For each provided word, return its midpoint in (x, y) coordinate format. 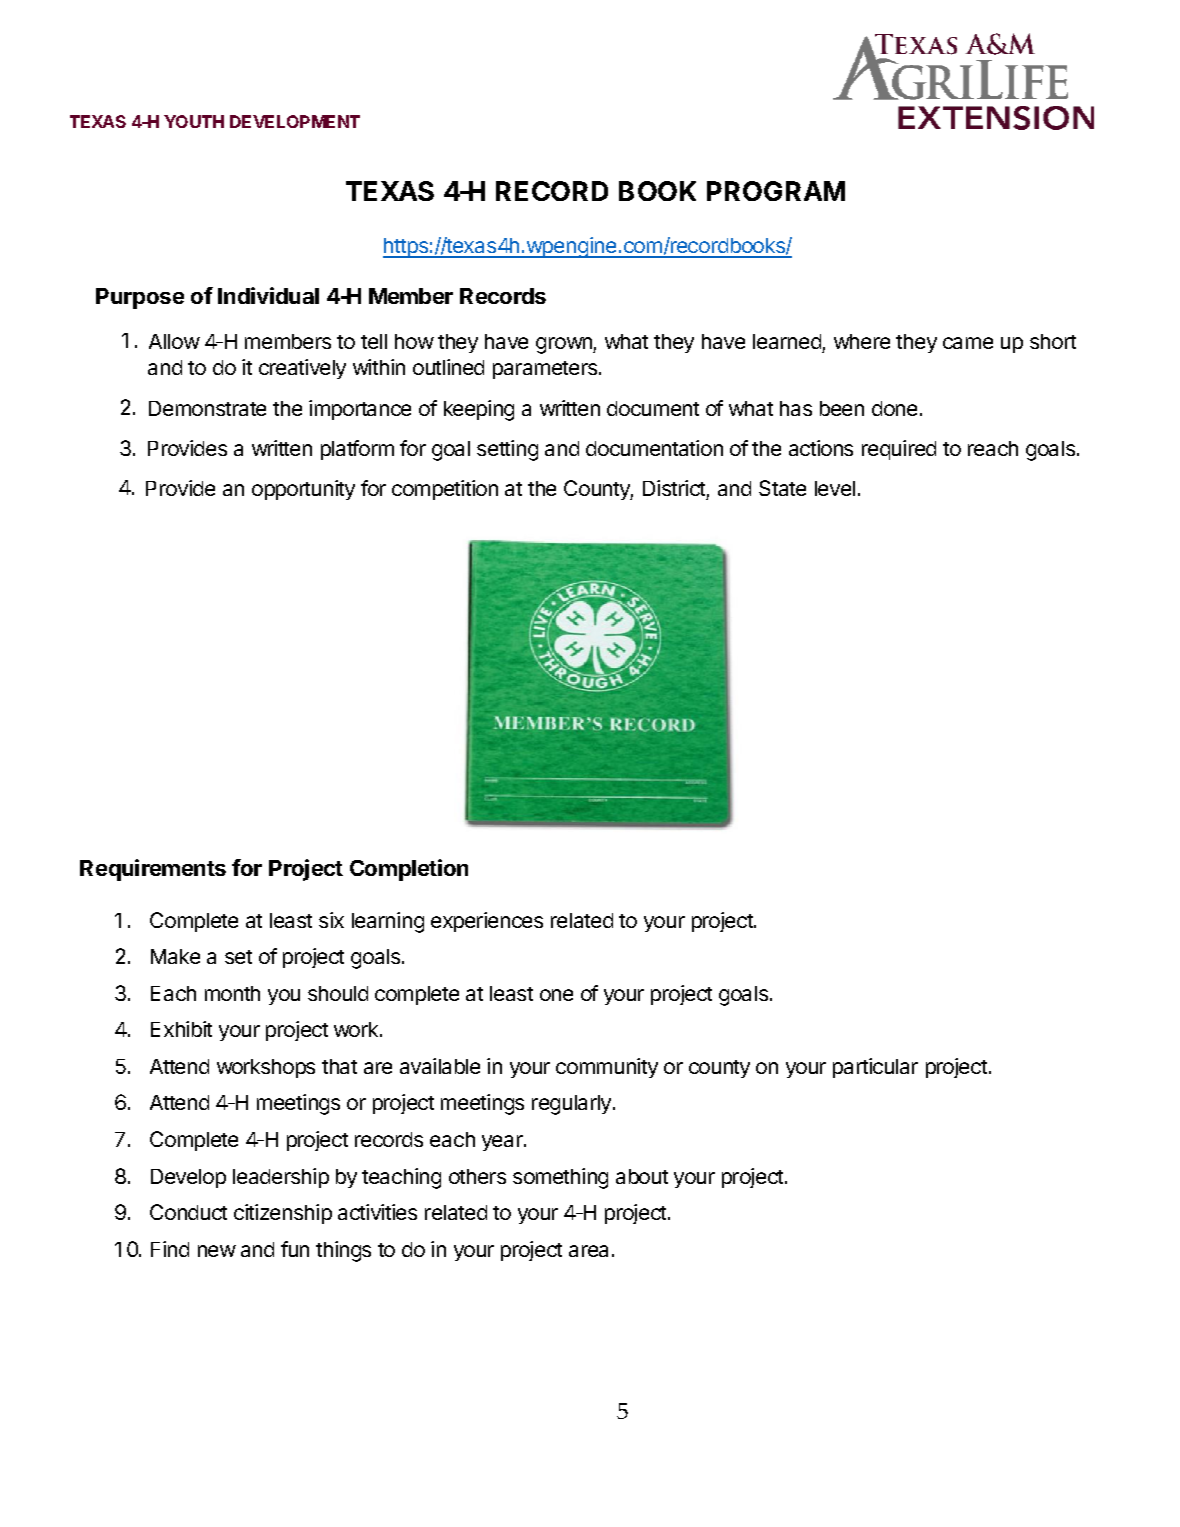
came (968, 343)
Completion (409, 870)
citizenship (283, 1214)
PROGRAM (776, 191)
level (835, 488)
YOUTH (194, 121)
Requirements (153, 870)
